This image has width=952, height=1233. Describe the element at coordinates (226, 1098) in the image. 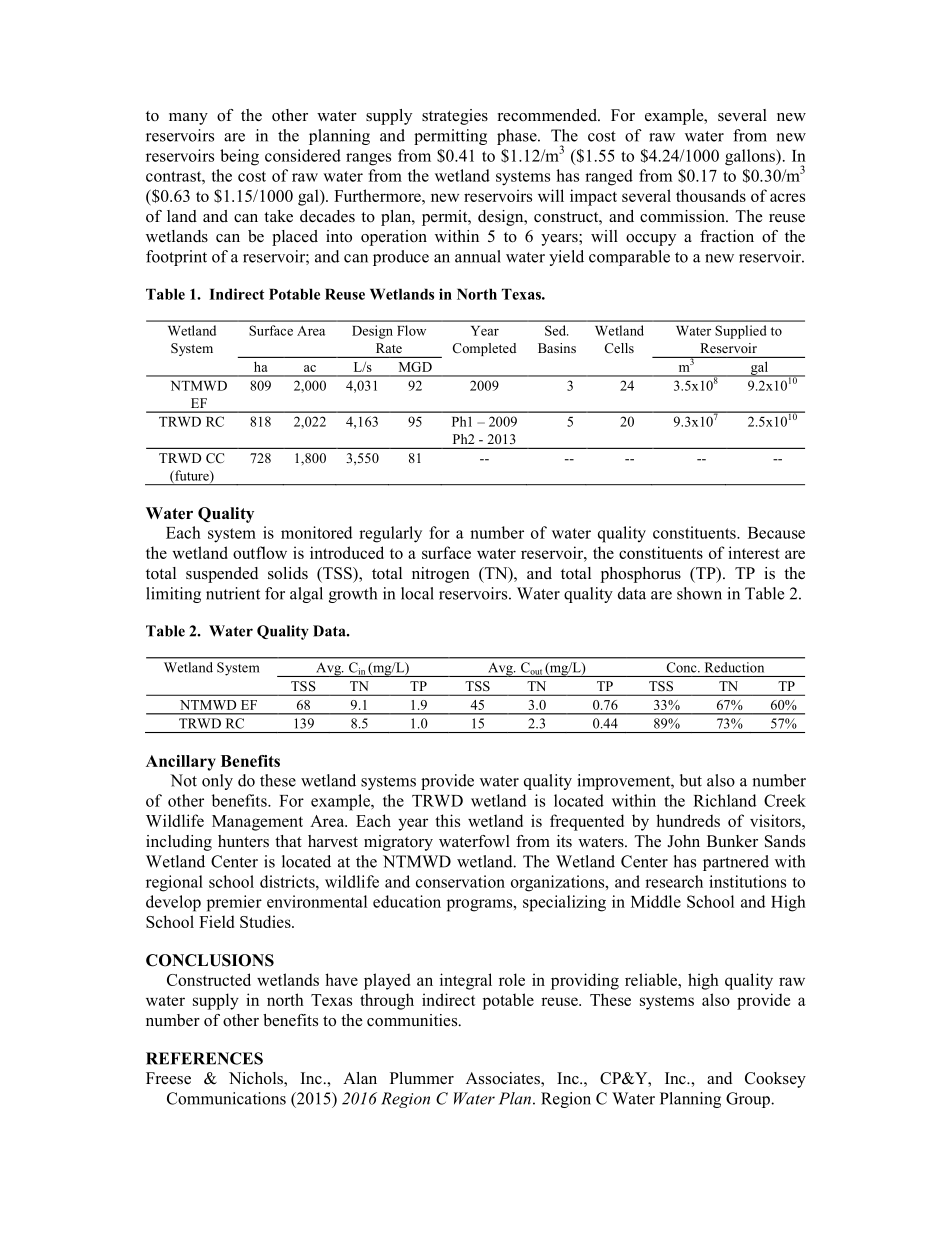

I see `Communications` at that location.
